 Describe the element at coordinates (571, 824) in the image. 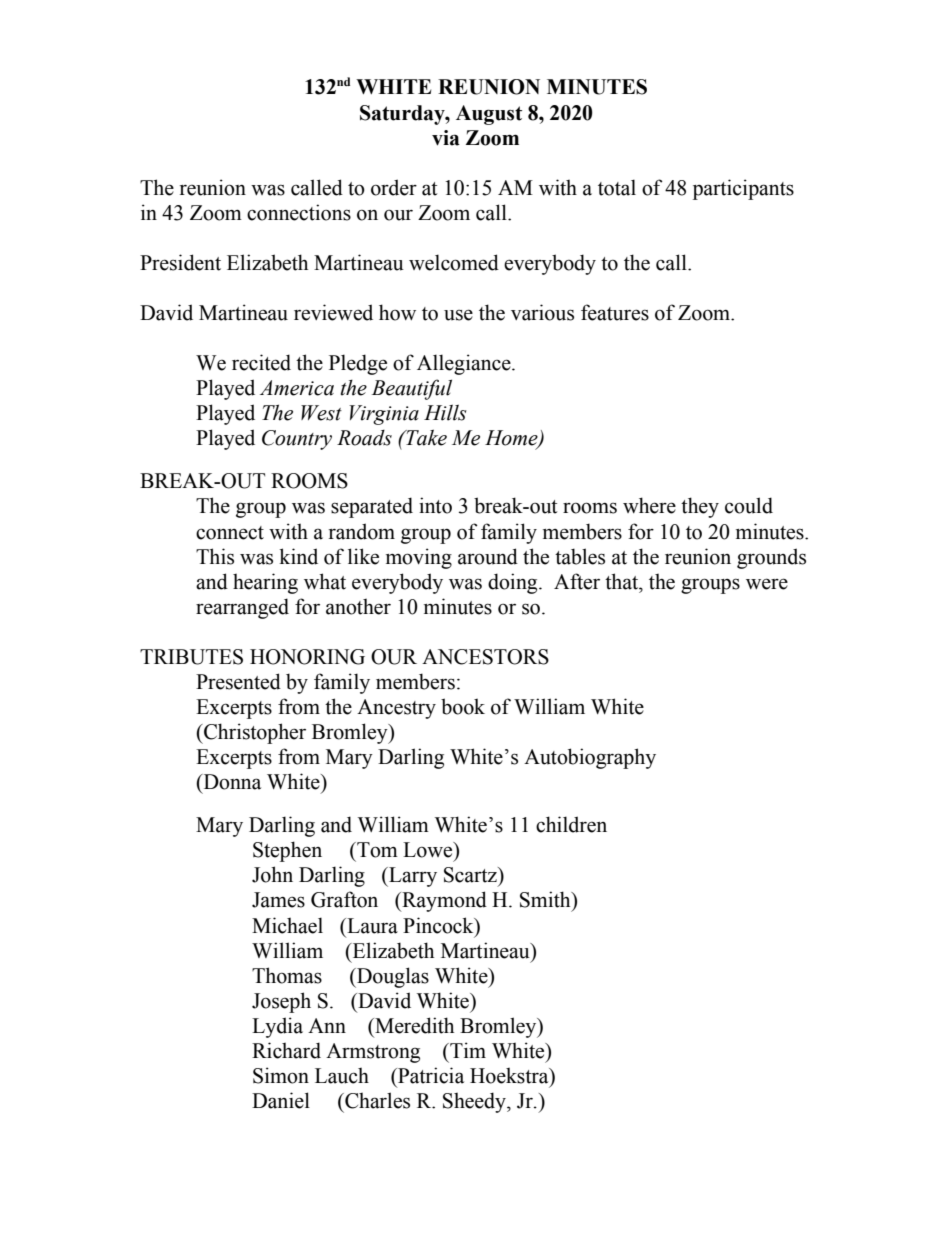

I see `children` at that location.
